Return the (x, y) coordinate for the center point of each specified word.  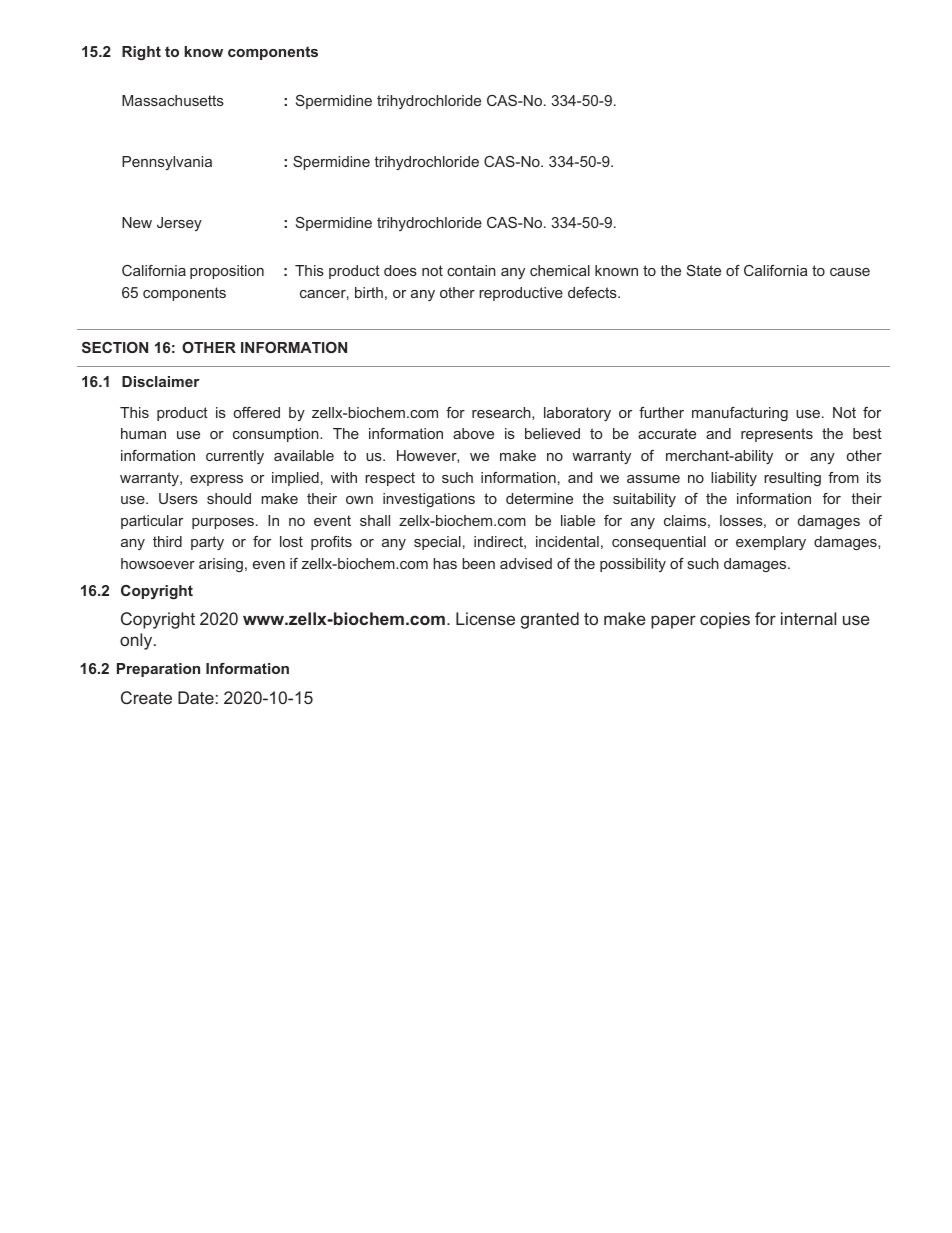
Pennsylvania (167, 163)
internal (808, 618)
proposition (227, 272)
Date (196, 697)
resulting (792, 479)
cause (850, 272)
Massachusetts (173, 100)
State (704, 270)
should (229, 498)
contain (471, 270)
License (485, 618)
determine (539, 498)
